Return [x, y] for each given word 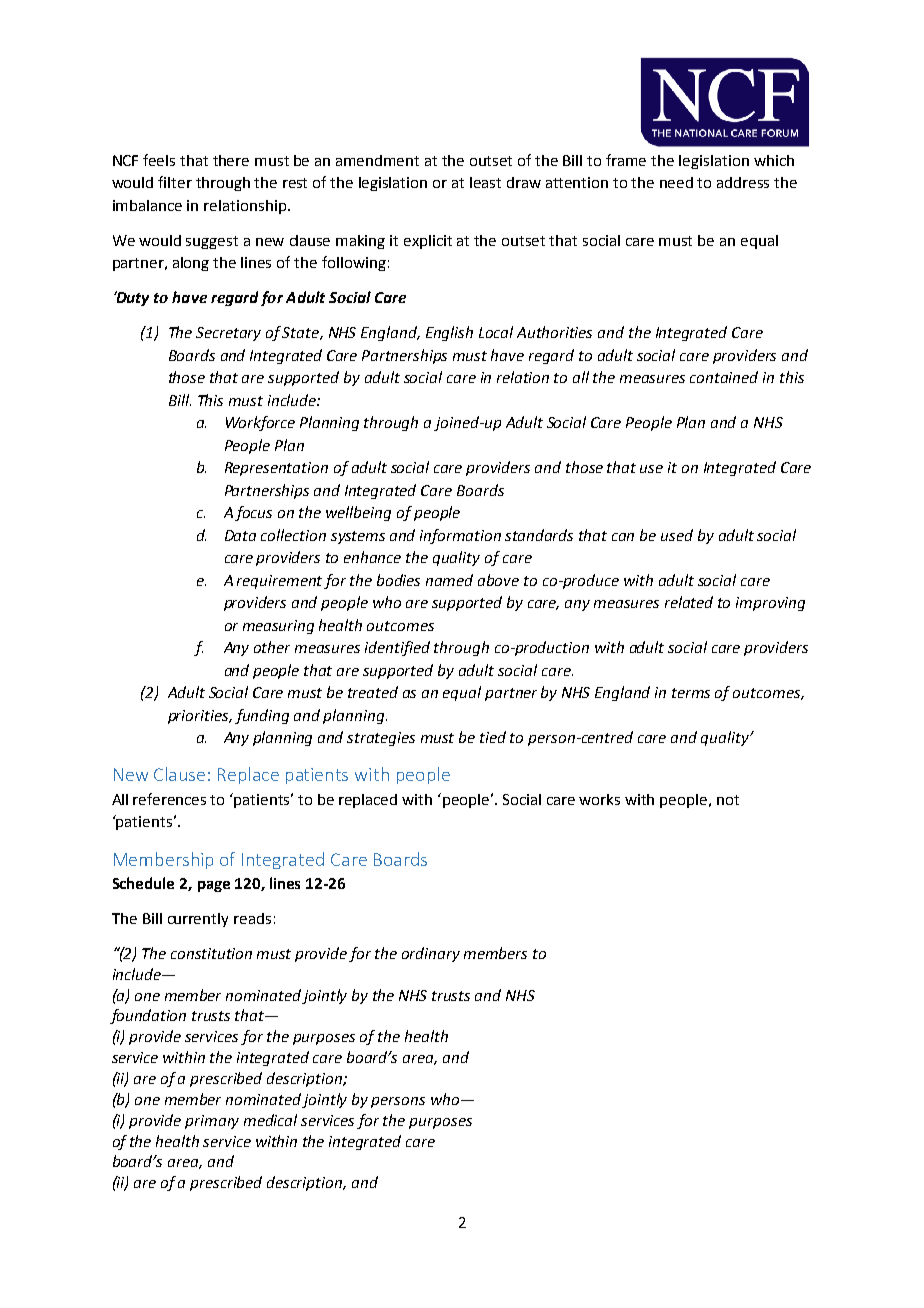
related [689, 602]
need [676, 182]
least [485, 182]
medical [270, 1120]
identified [397, 648]
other [272, 647]
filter [175, 182]
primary [212, 1122]
